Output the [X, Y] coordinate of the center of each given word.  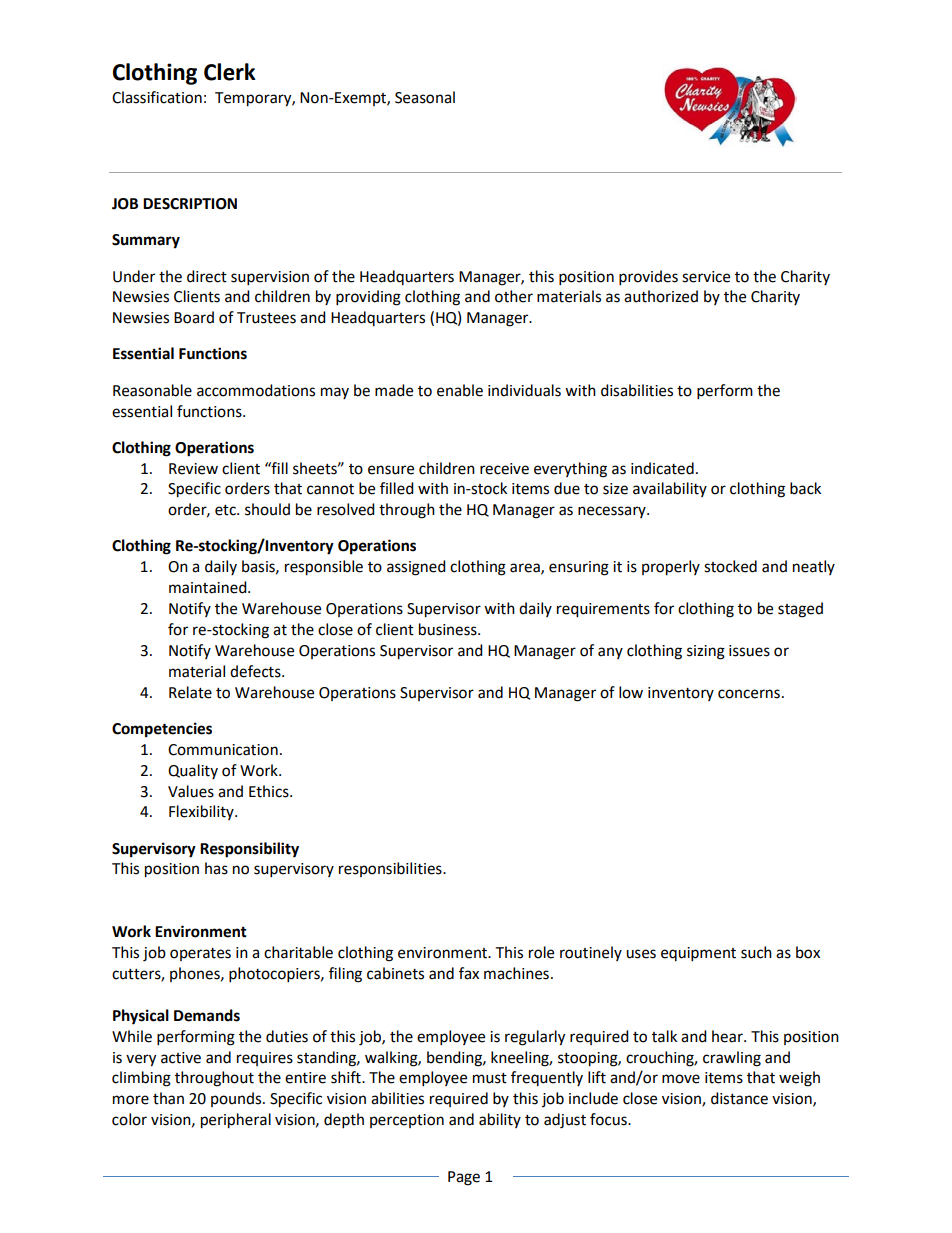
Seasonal [425, 97]
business [449, 629]
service [706, 277]
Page [464, 1178]
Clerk [230, 72]
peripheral [236, 1121]
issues [749, 651]
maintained [209, 587]
